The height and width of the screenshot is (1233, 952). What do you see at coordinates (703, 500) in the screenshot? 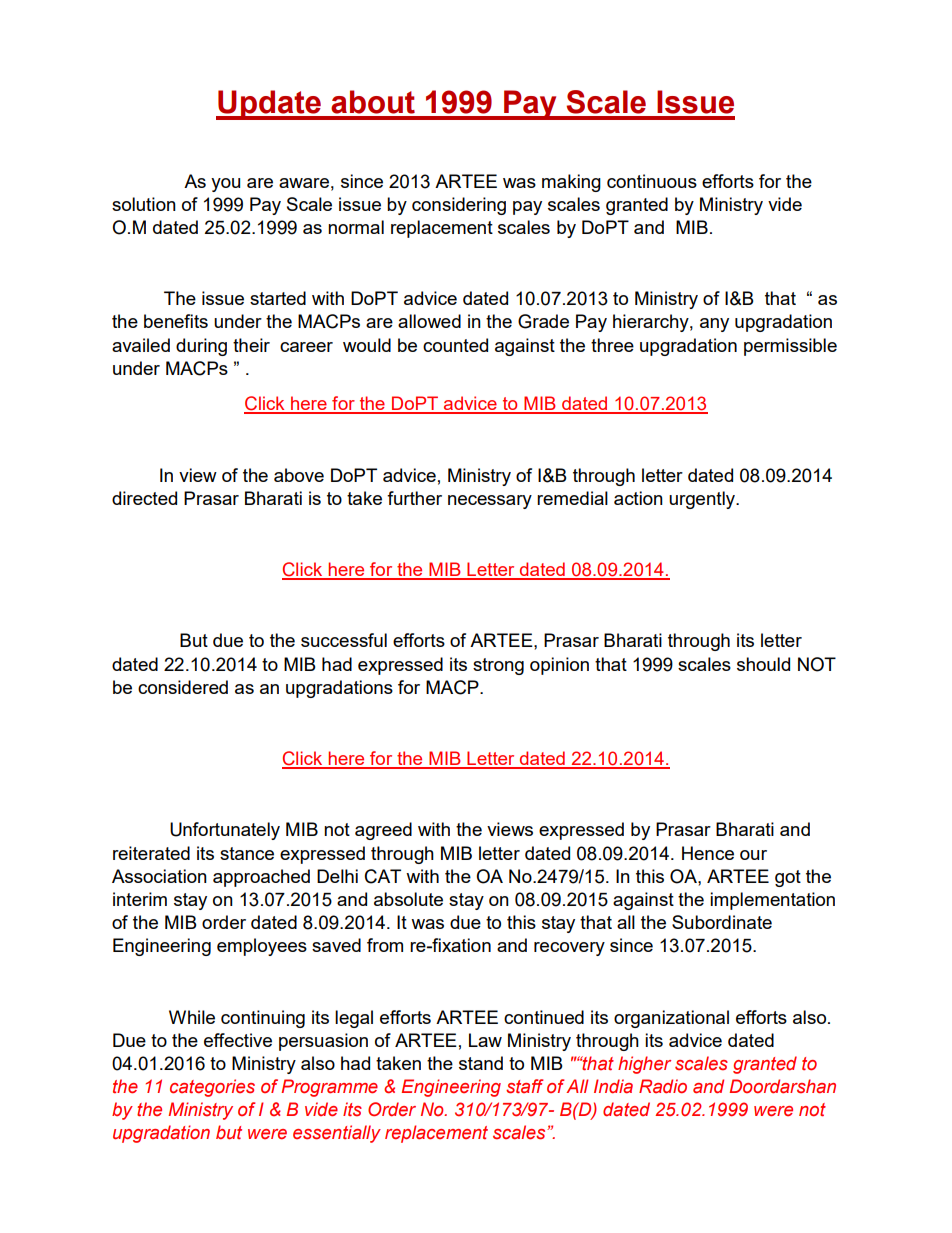
I see `urgently` at bounding box center [703, 500].
